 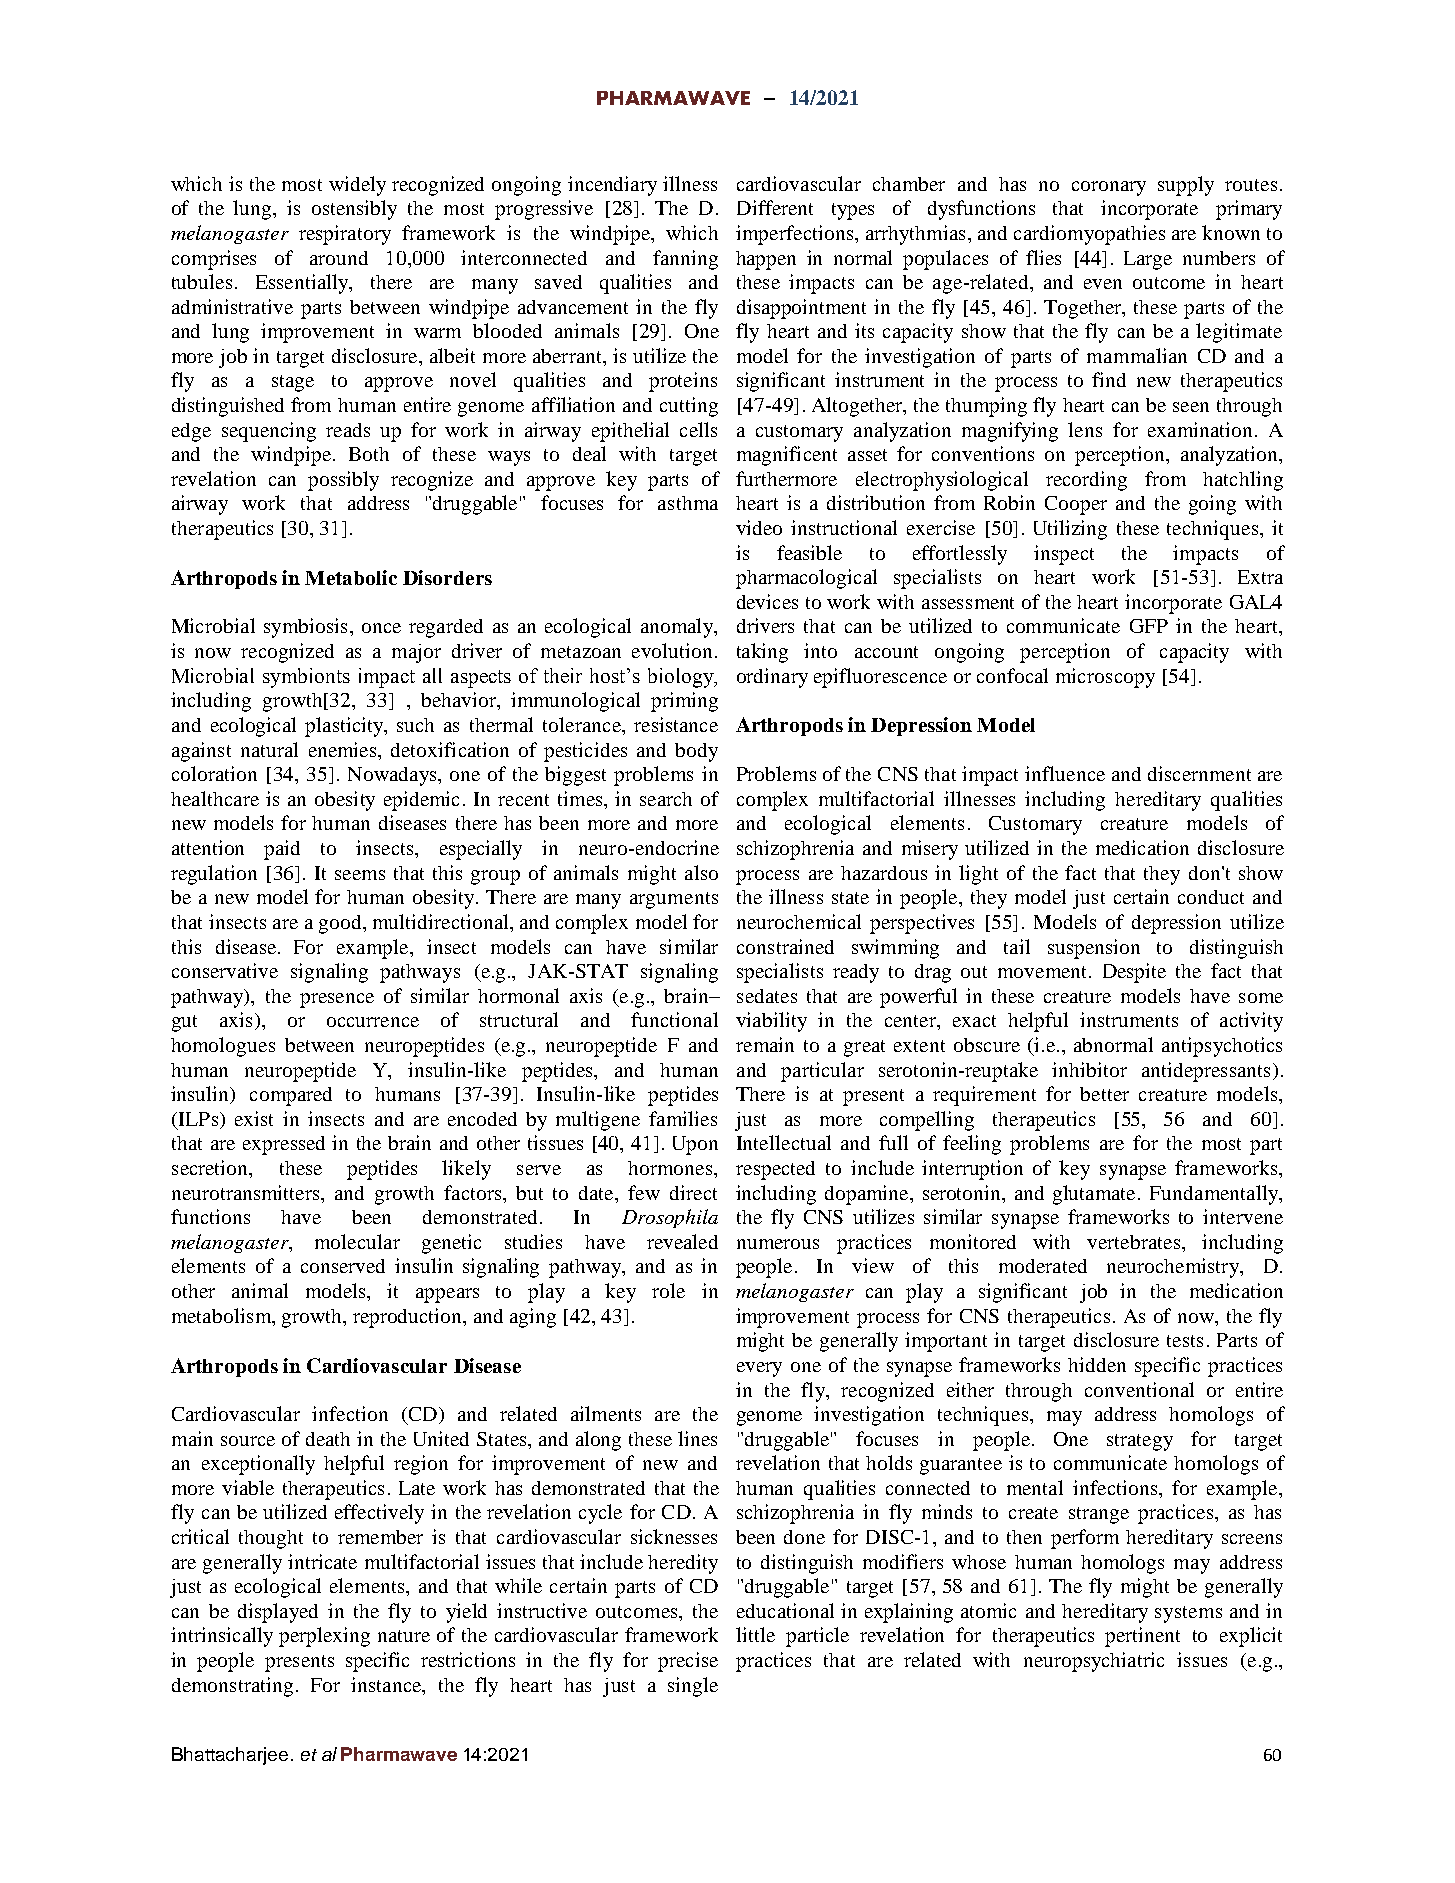 What do you see at coordinates (1105, 678) in the page?
I see `microscopy` at bounding box center [1105, 678].
